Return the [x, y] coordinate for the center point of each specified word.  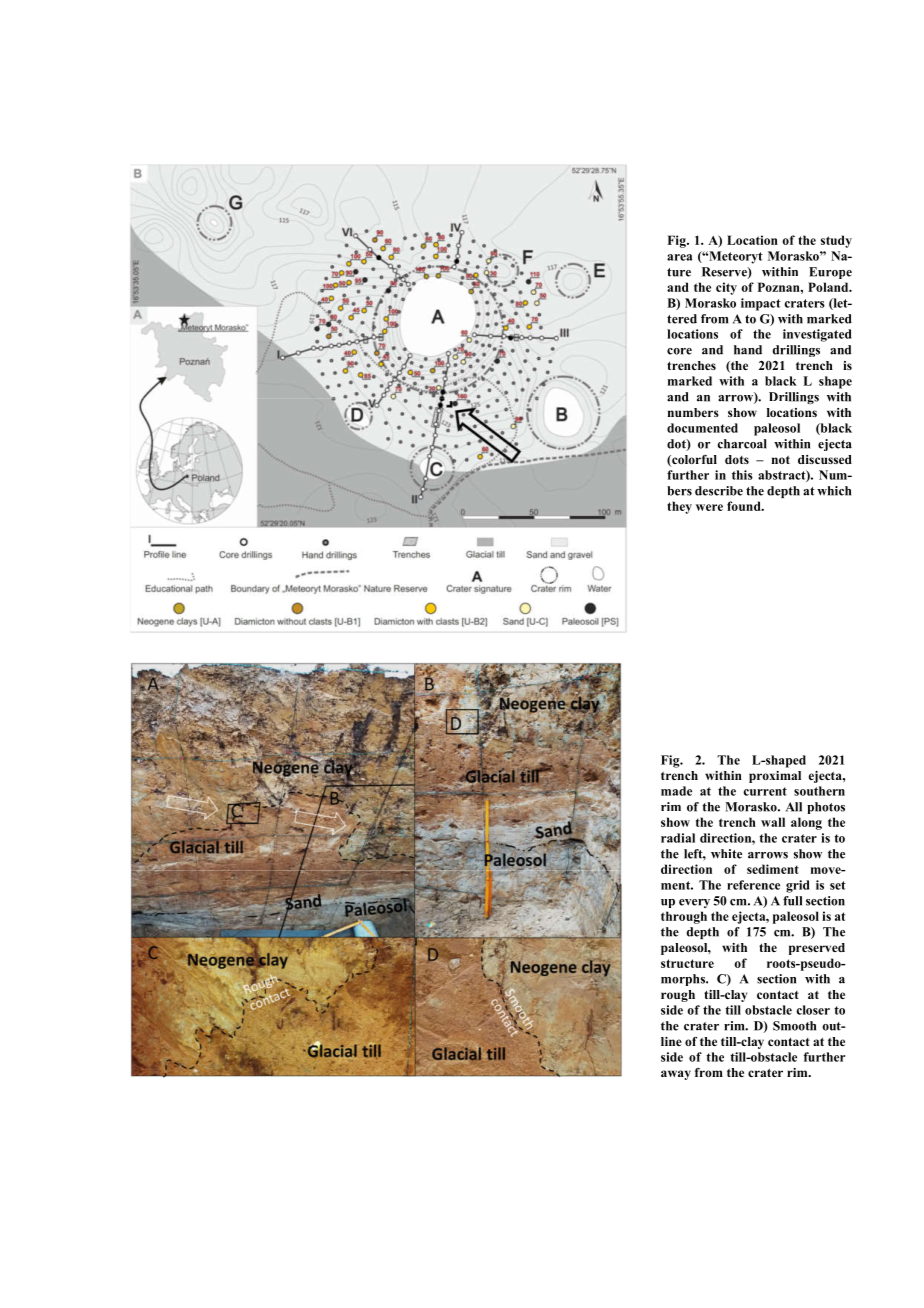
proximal [775, 777]
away [676, 1075]
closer [813, 1010]
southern [819, 791]
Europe [830, 273]
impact [761, 304]
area [679, 257]
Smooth [794, 1026]
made [676, 791]
